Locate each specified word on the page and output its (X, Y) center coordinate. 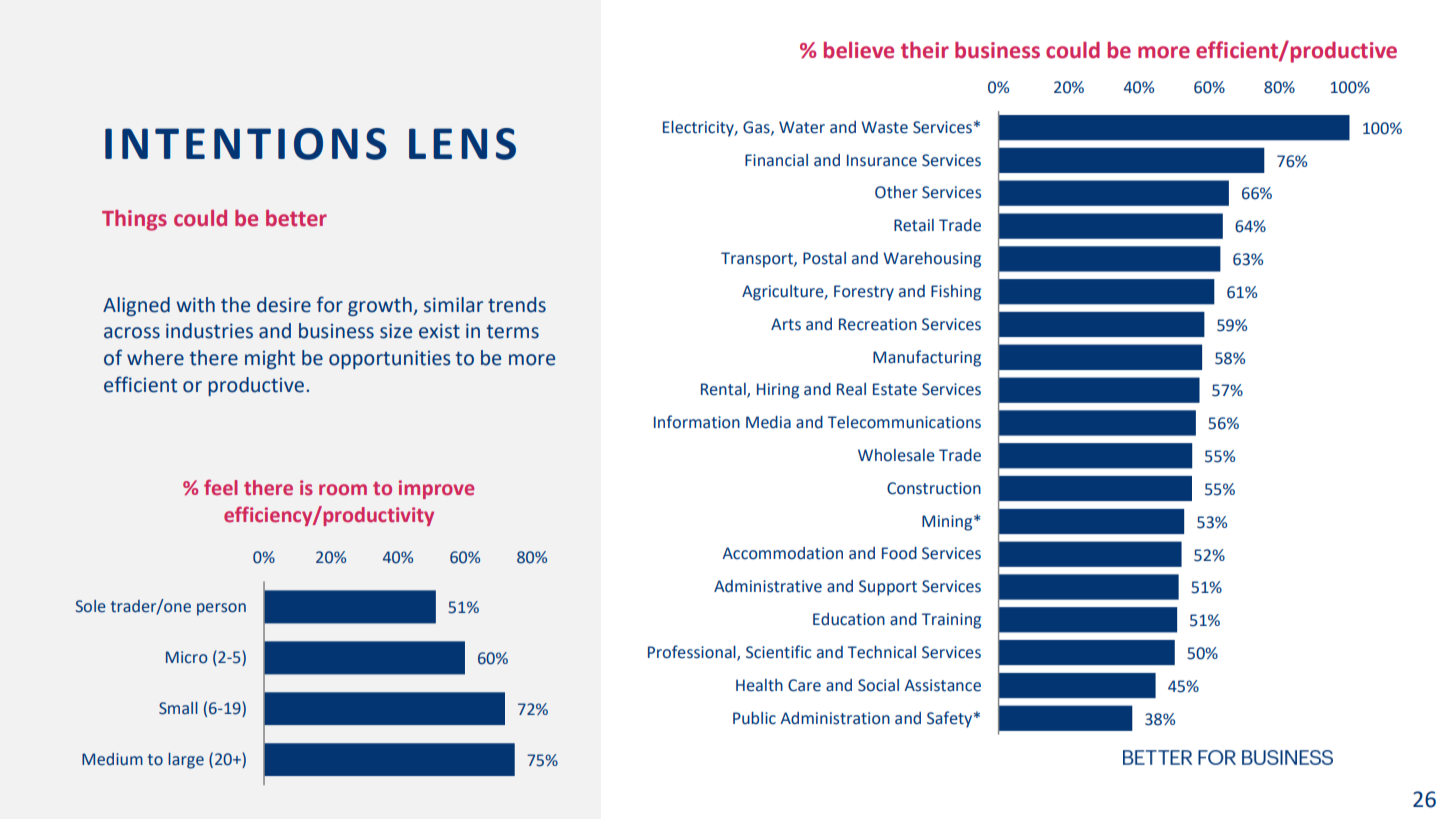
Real (851, 389)
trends (517, 305)
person (221, 609)
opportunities (390, 359)
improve (436, 489)
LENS (462, 144)
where (155, 358)
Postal (824, 258)
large (186, 761)
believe (859, 50)
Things (134, 220)
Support (888, 588)
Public (754, 718)
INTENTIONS (246, 144)
